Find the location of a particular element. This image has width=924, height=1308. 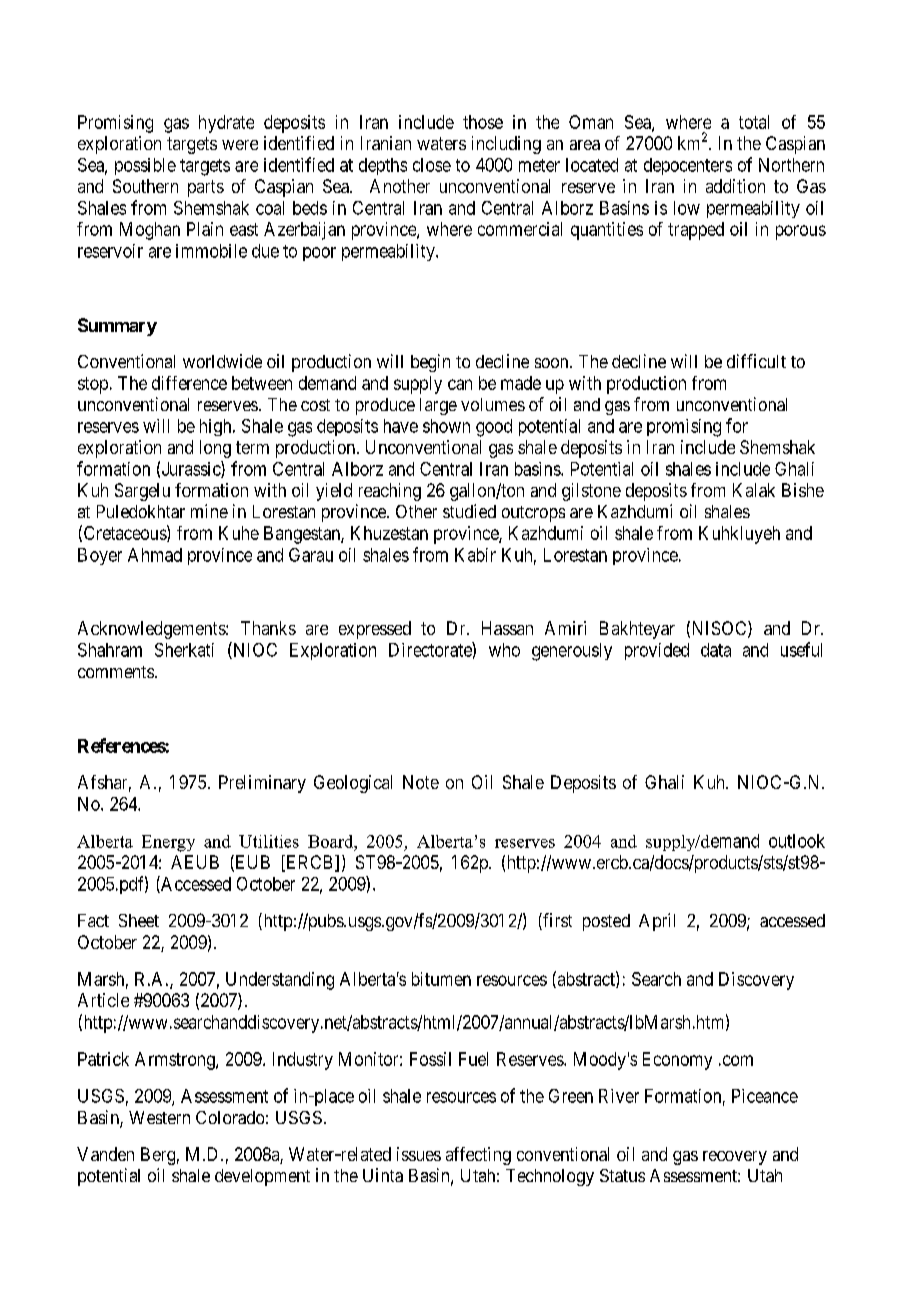

addition is located at coordinates (735, 186).
